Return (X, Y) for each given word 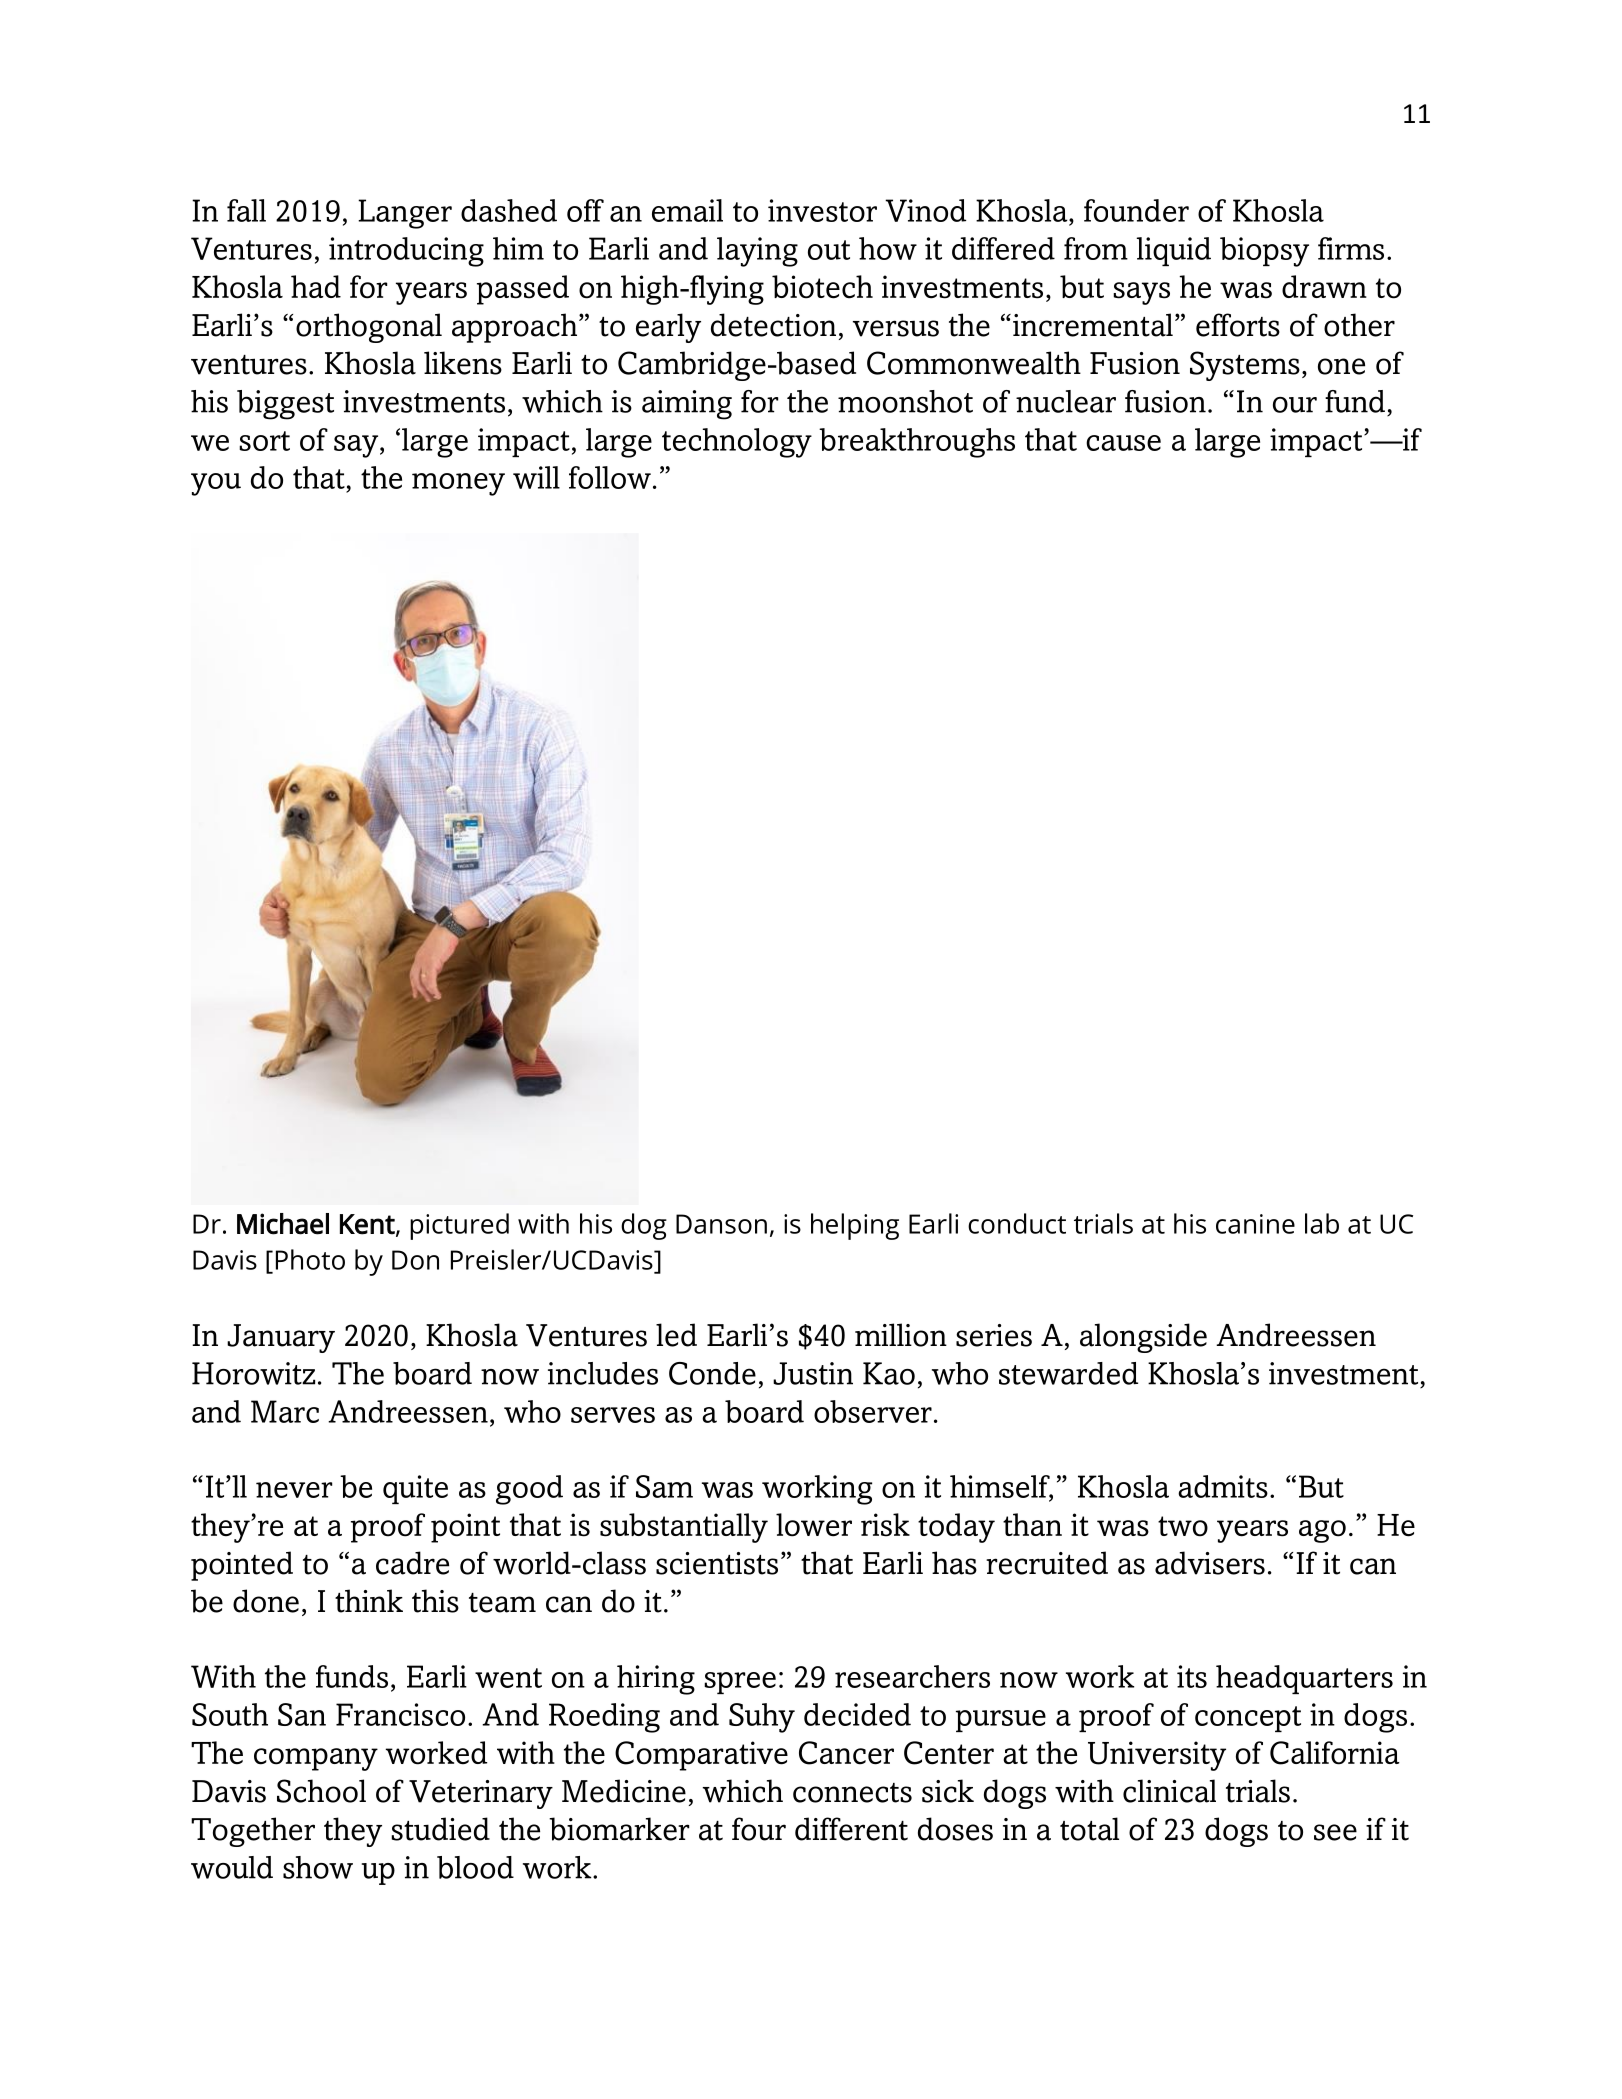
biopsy (1264, 252)
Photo (310, 1259)
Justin (813, 1373)
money (458, 484)
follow (610, 477)
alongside (1143, 1338)
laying (757, 252)
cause (1123, 443)
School (321, 1791)
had (316, 286)
